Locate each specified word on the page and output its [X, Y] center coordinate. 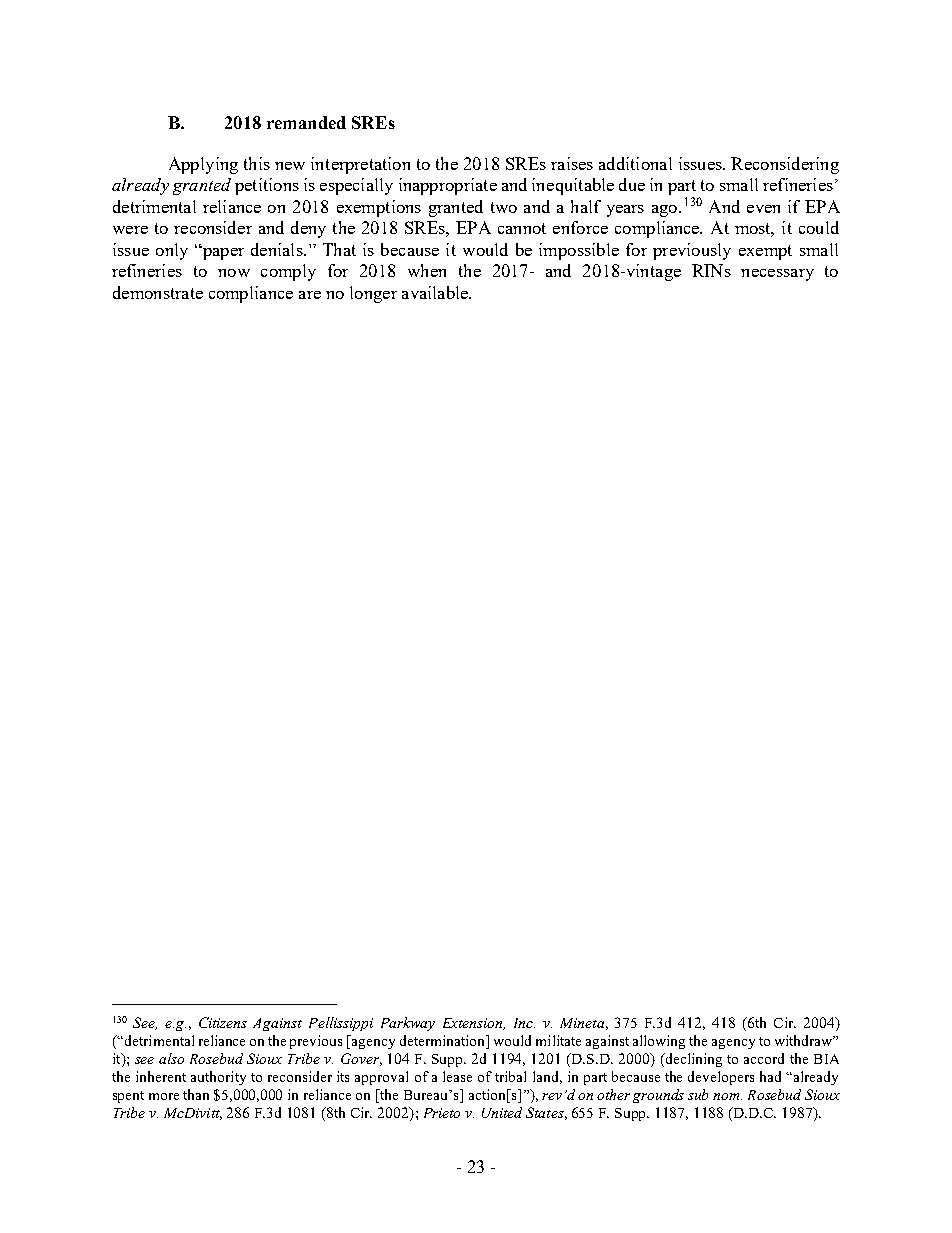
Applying [203, 165]
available [436, 292]
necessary [777, 275]
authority [218, 1078]
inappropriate [448, 186]
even [763, 209]
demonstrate [158, 292]
